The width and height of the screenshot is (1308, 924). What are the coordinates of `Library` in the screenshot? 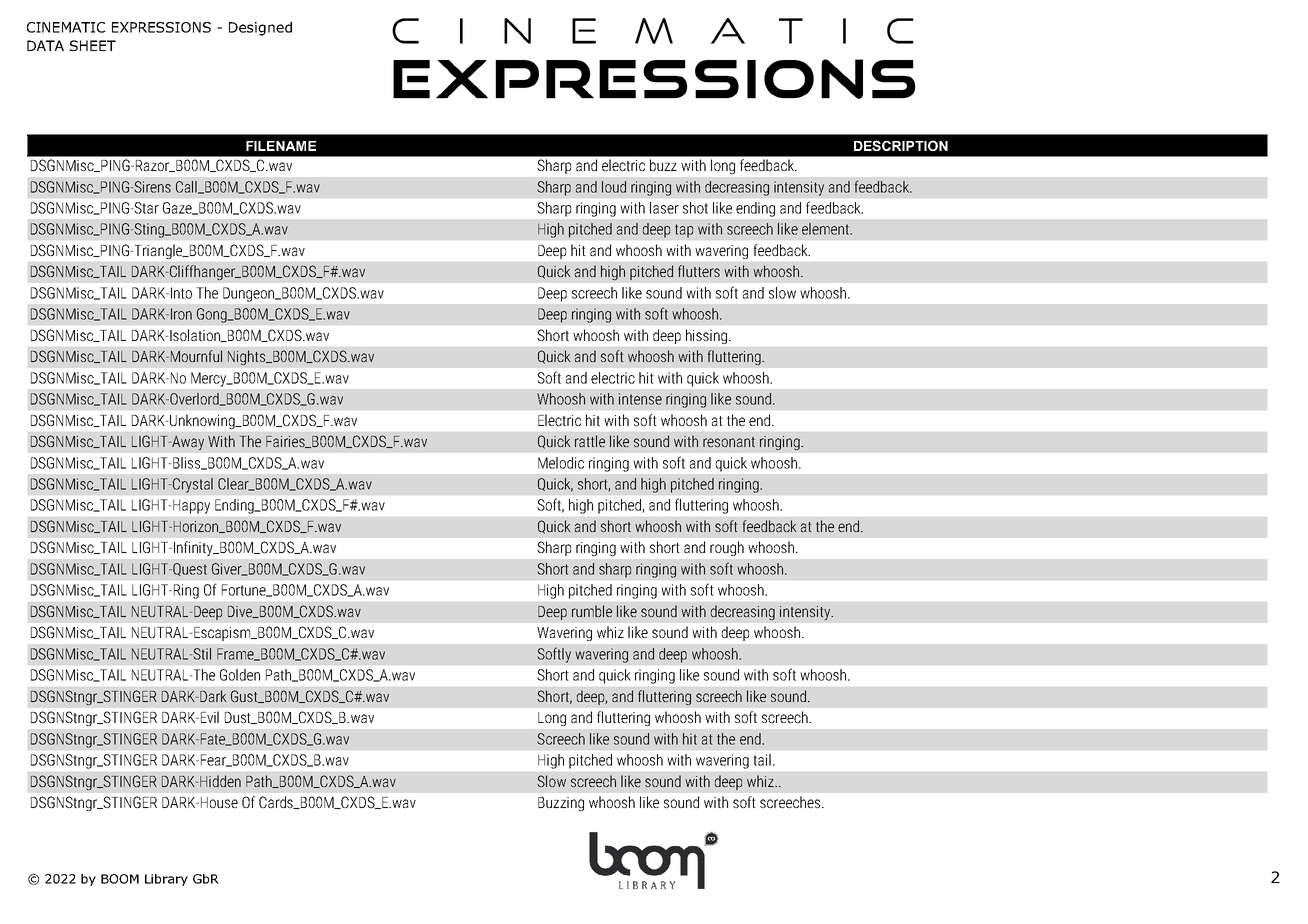 It's located at (166, 880).
